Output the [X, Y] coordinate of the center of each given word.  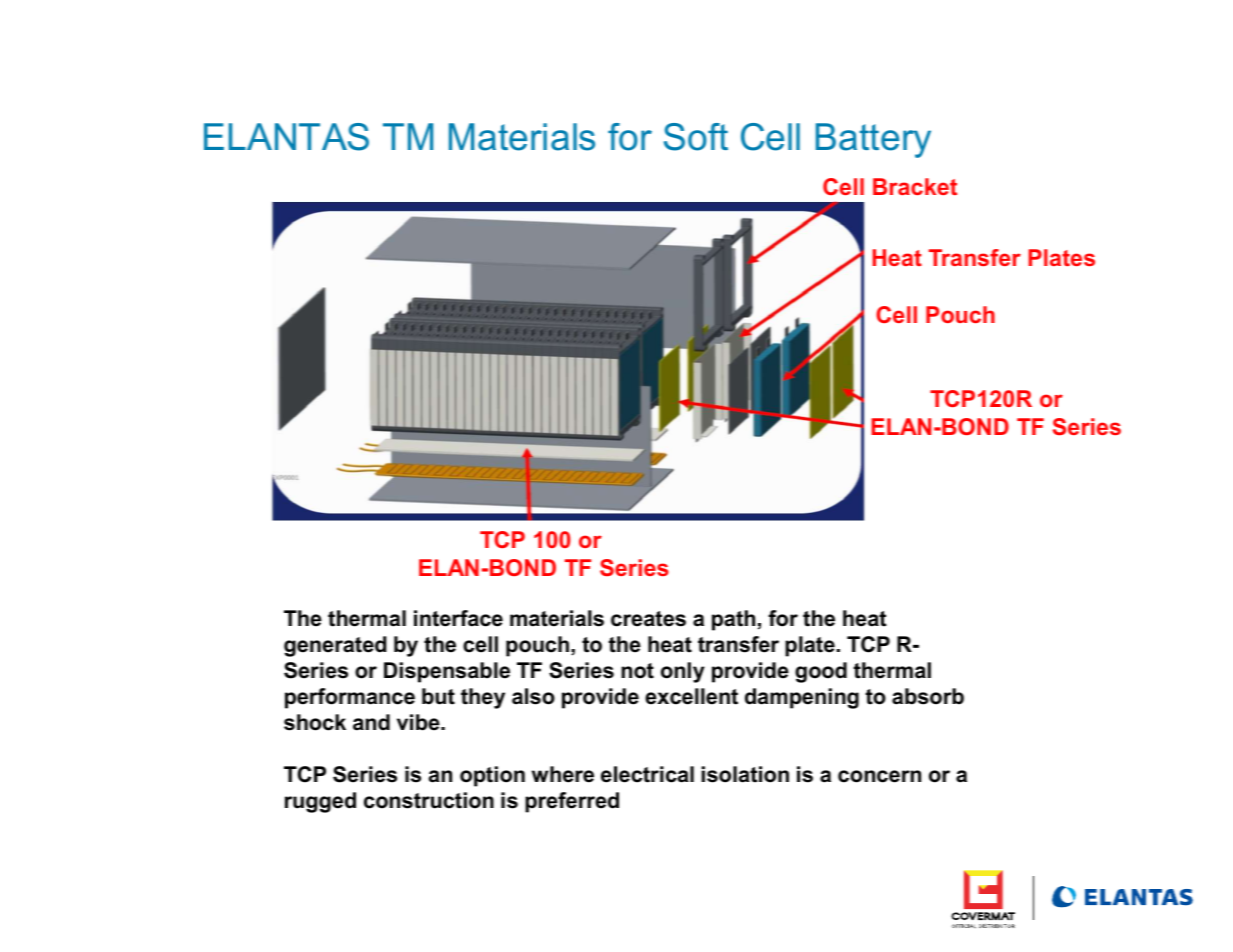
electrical [647, 774]
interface [458, 618]
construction [429, 800]
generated [335, 646]
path [733, 620]
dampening [802, 698]
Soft [696, 137]
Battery [873, 140]
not [637, 671]
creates [648, 619]
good [821, 672]
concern [879, 776]
